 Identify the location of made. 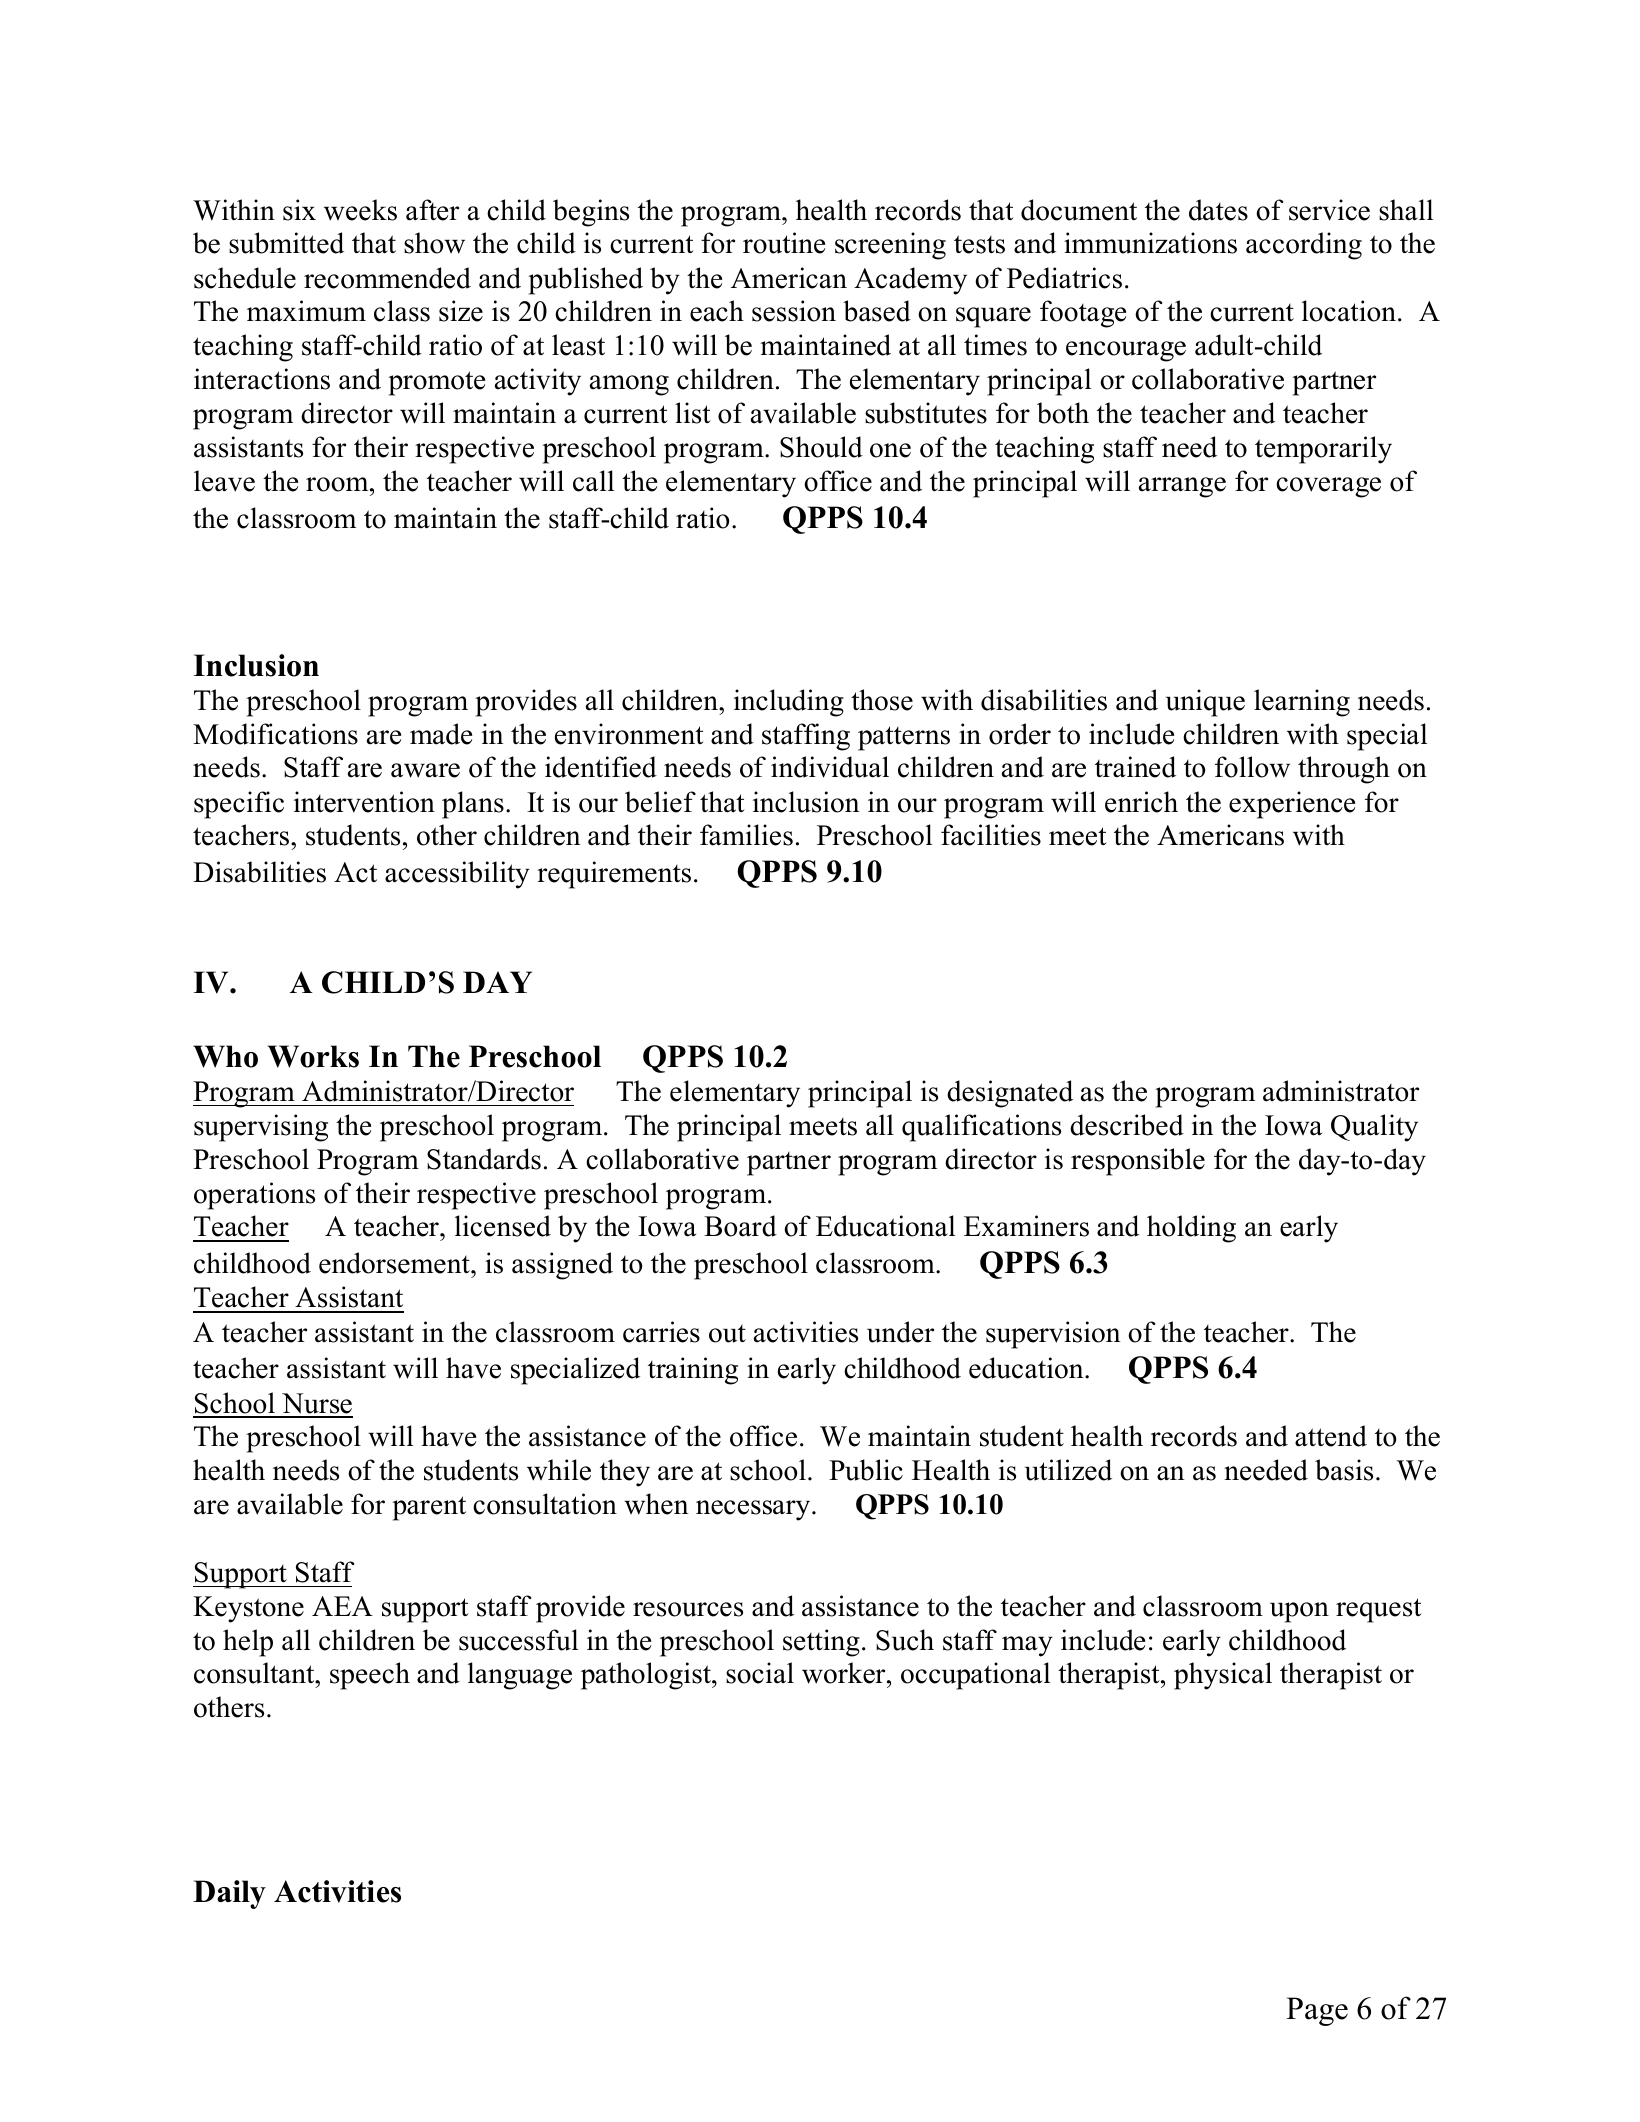
(441, 734).
